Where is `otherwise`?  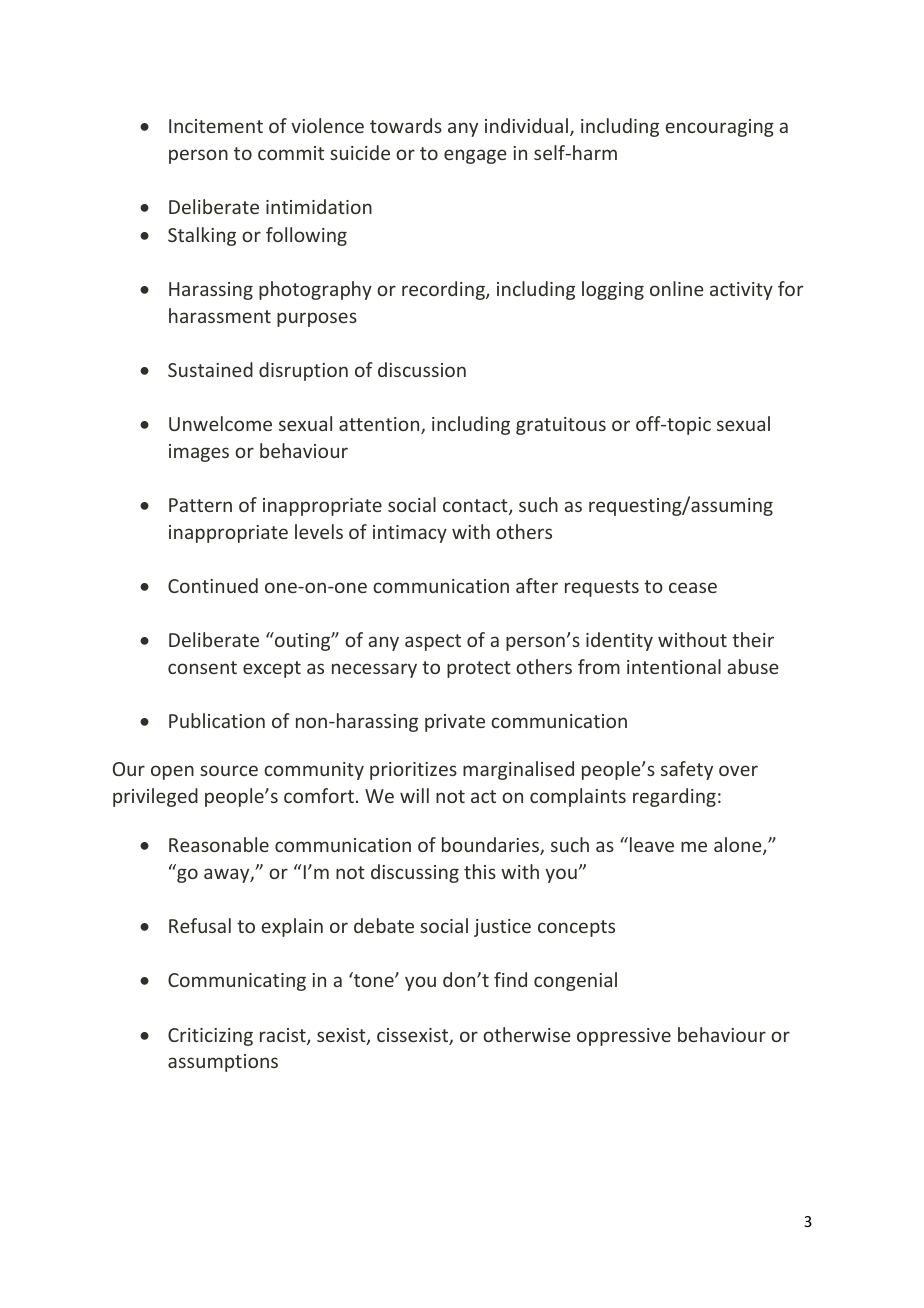
otherwise is located at coordinates (527, 1034).
